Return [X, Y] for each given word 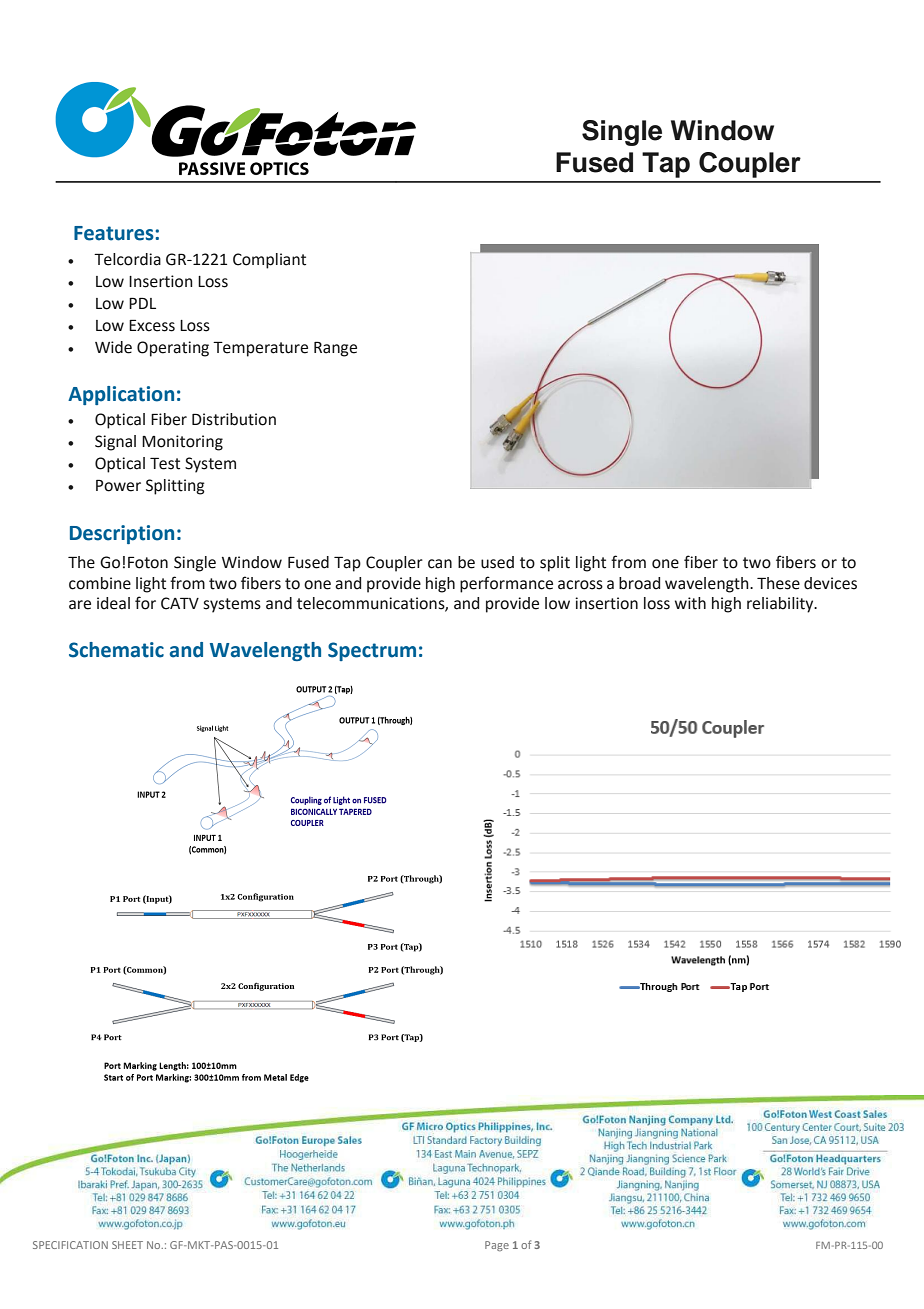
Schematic [116, 650]
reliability [781, 605]
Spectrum [372, 651]
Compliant [269, 261]
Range [335, 349]
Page [497, 1246]
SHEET [127, 1245]
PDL [142, 303]
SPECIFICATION [70, 1245]
